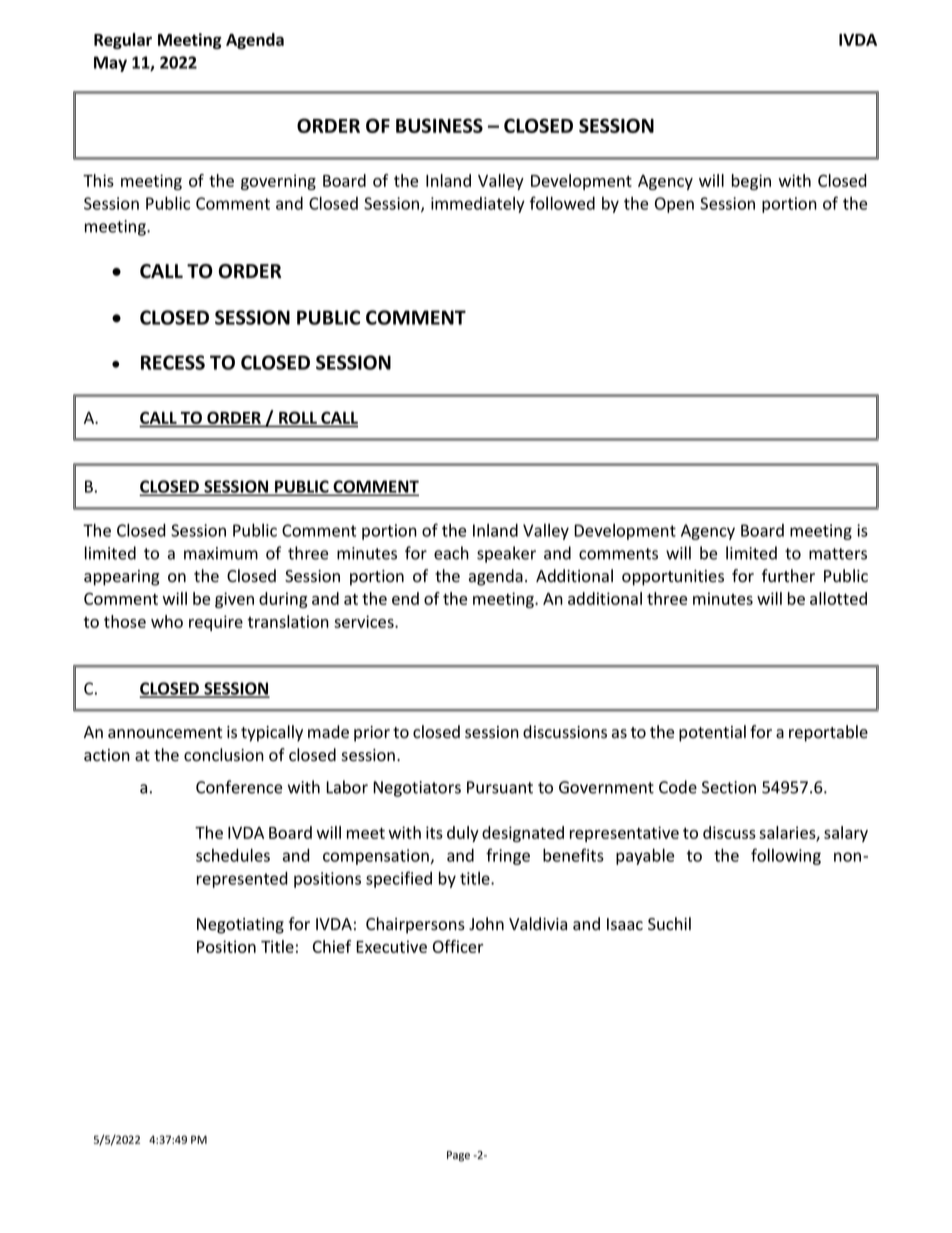 Image resolution: width=952 pixels, height=1233 pixels. I want to click on immediately, so click(478, 205).
